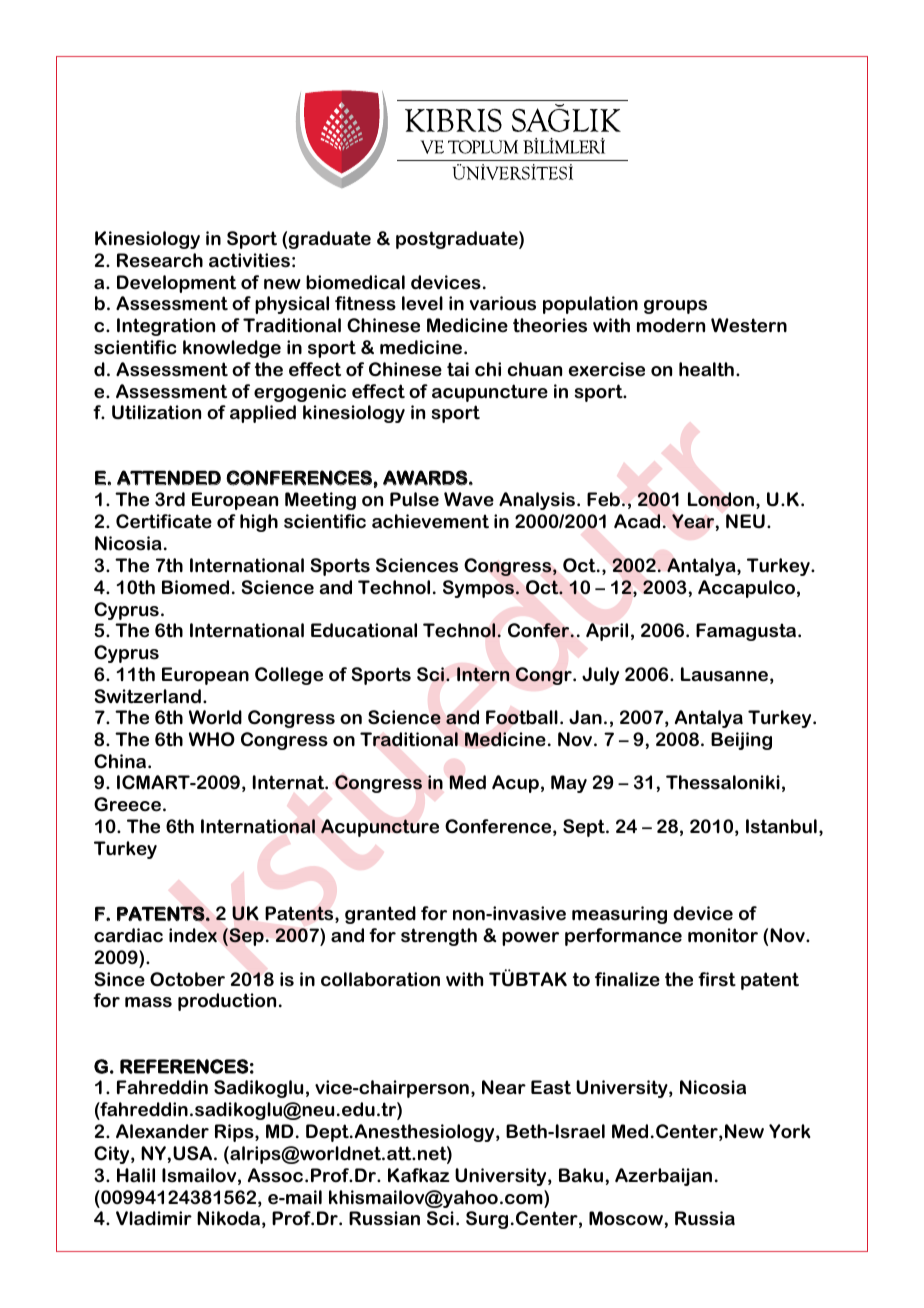 The width and height of the screenshot is (924, 1308). I want to click on strength, so click(439, 937).
